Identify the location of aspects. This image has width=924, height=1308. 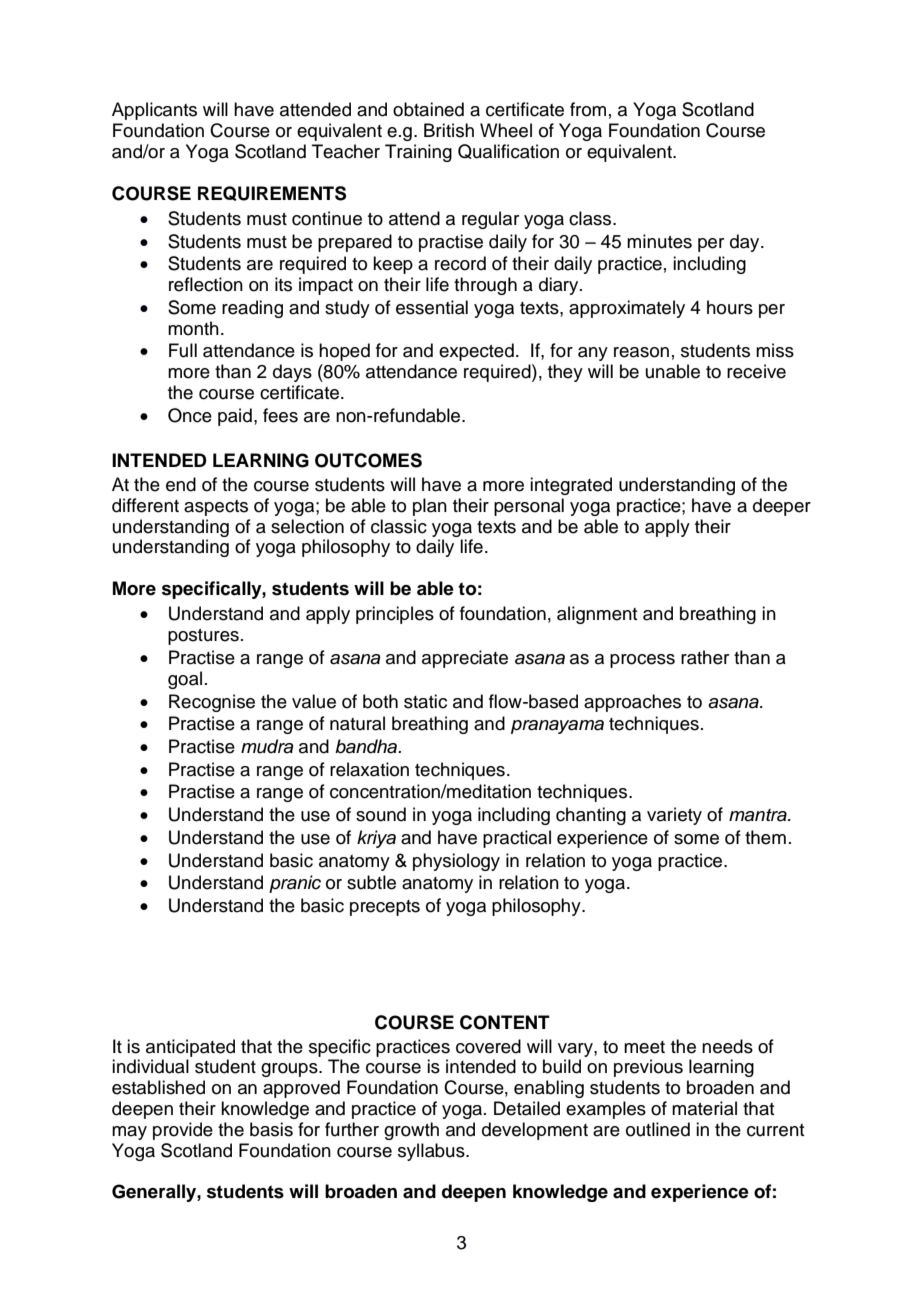
(216, 508).
